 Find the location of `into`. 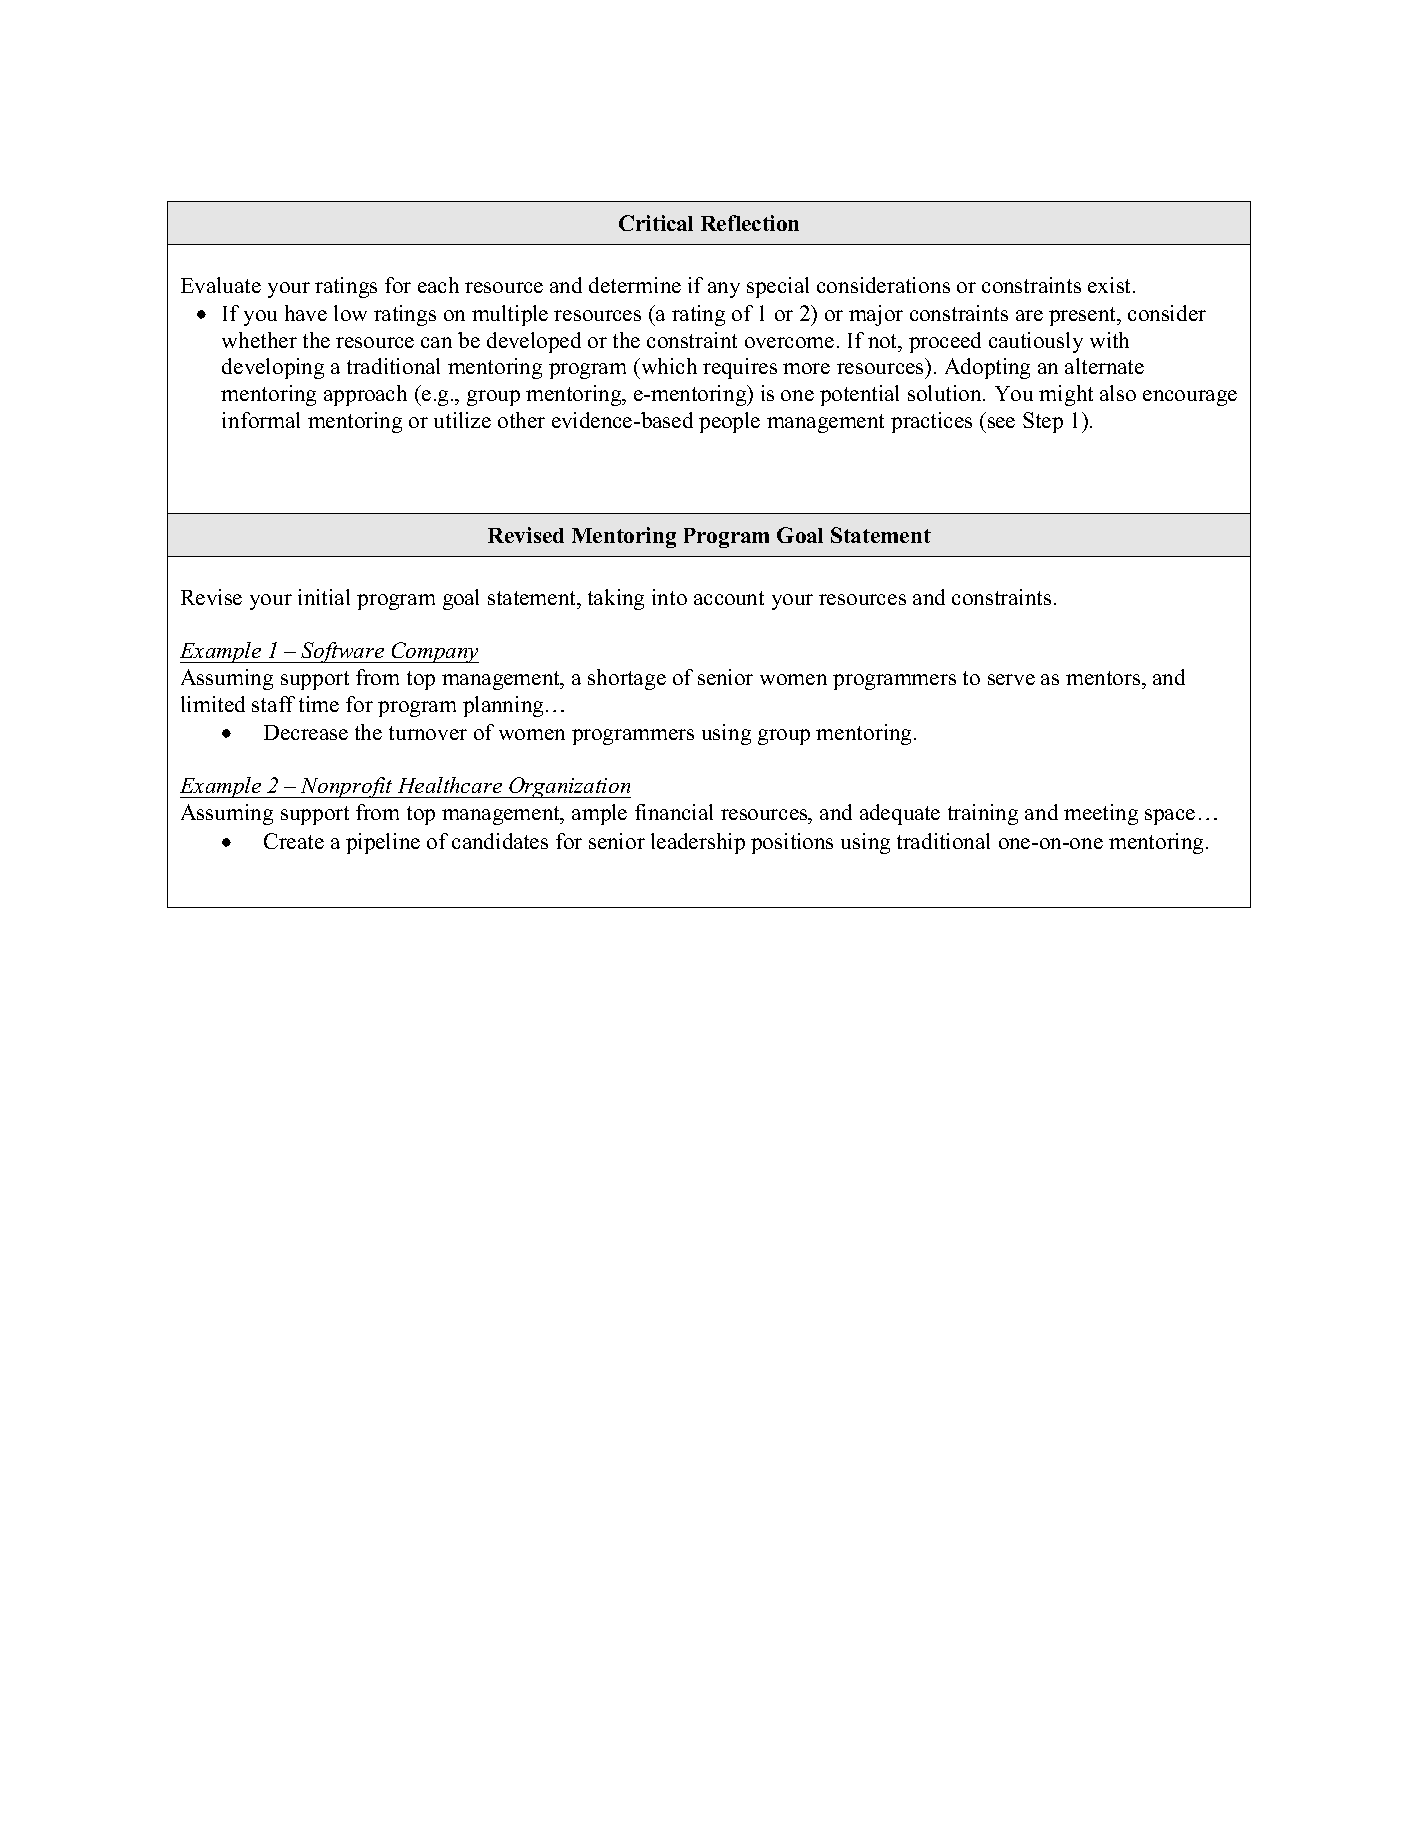

into is located at coordinates (669, 597).
